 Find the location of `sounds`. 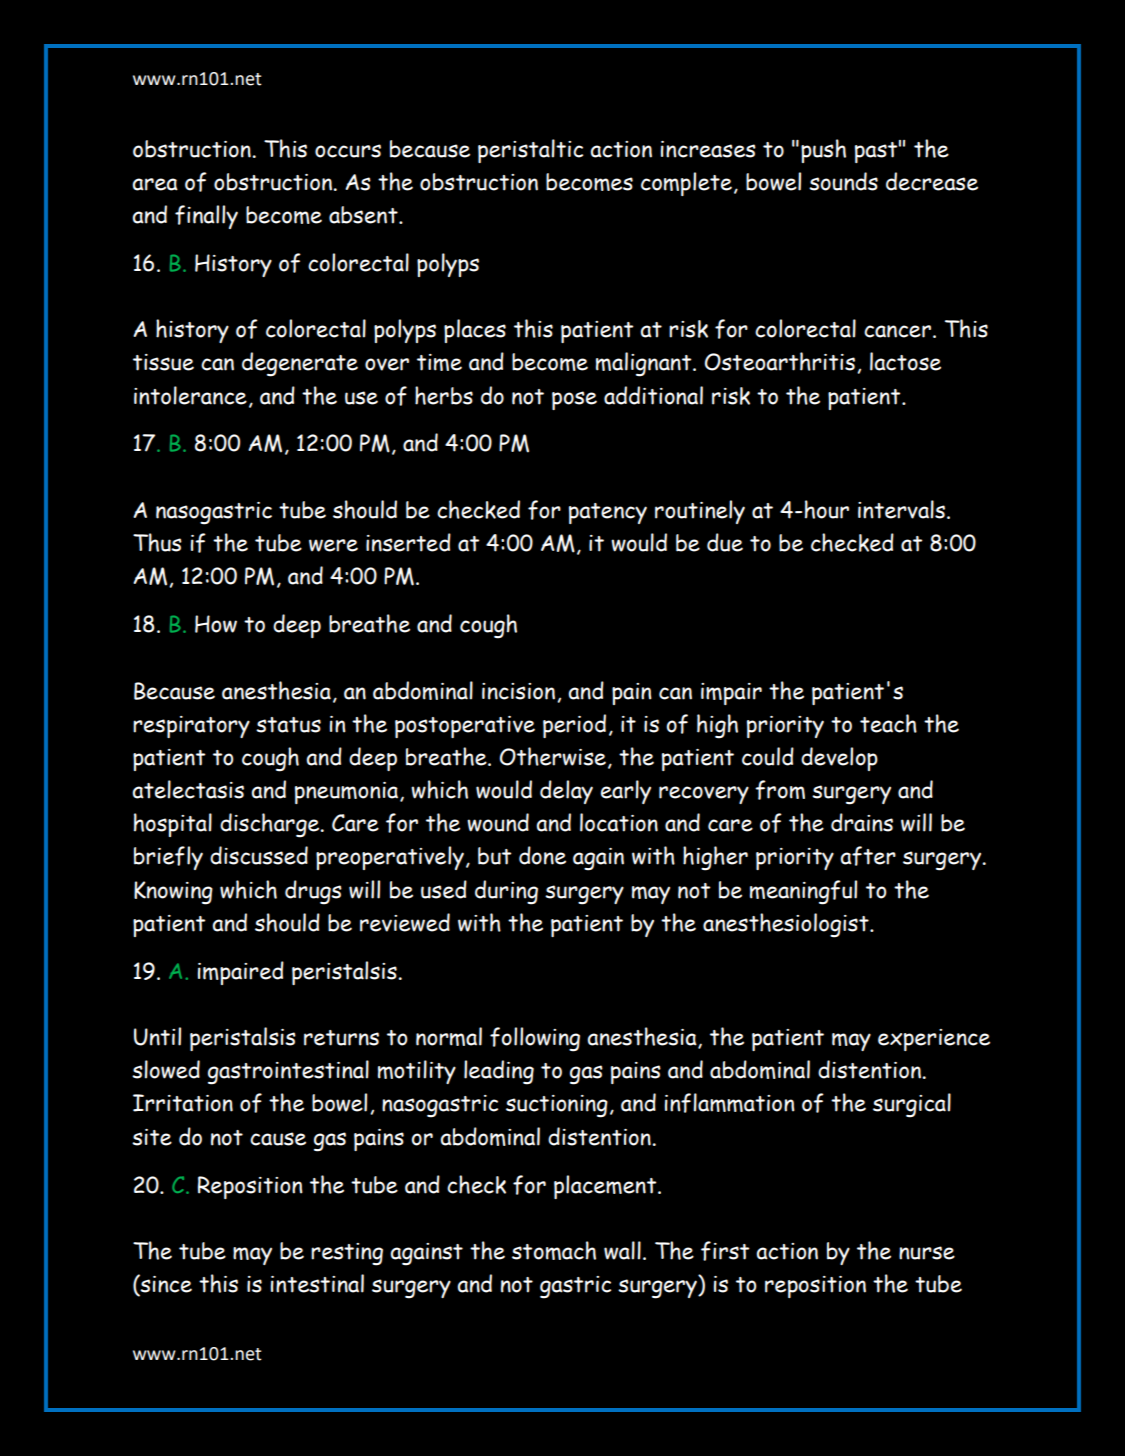

sounds is located at coordinates (843, 181).
